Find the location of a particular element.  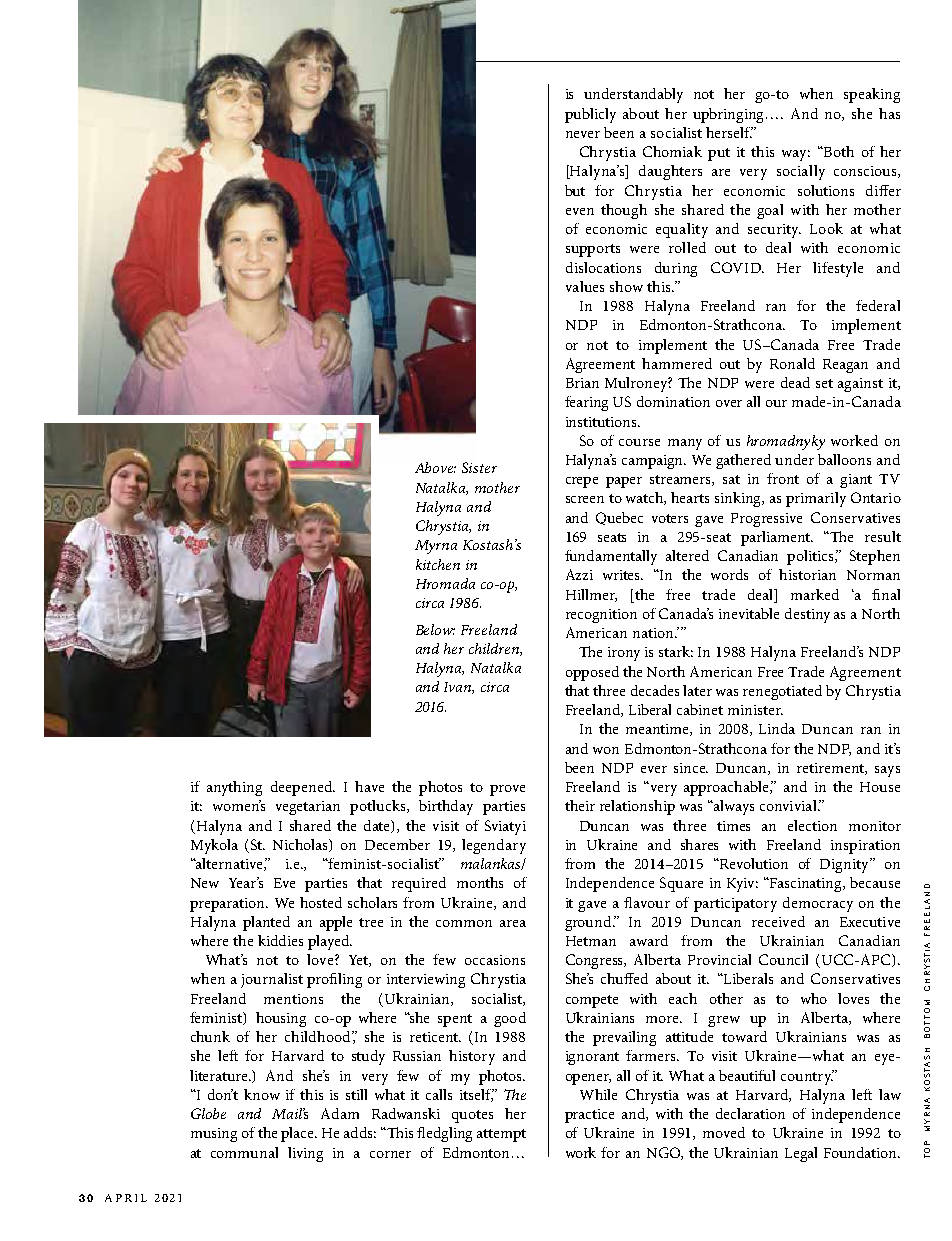

front is located at coordinates (783, 478).
